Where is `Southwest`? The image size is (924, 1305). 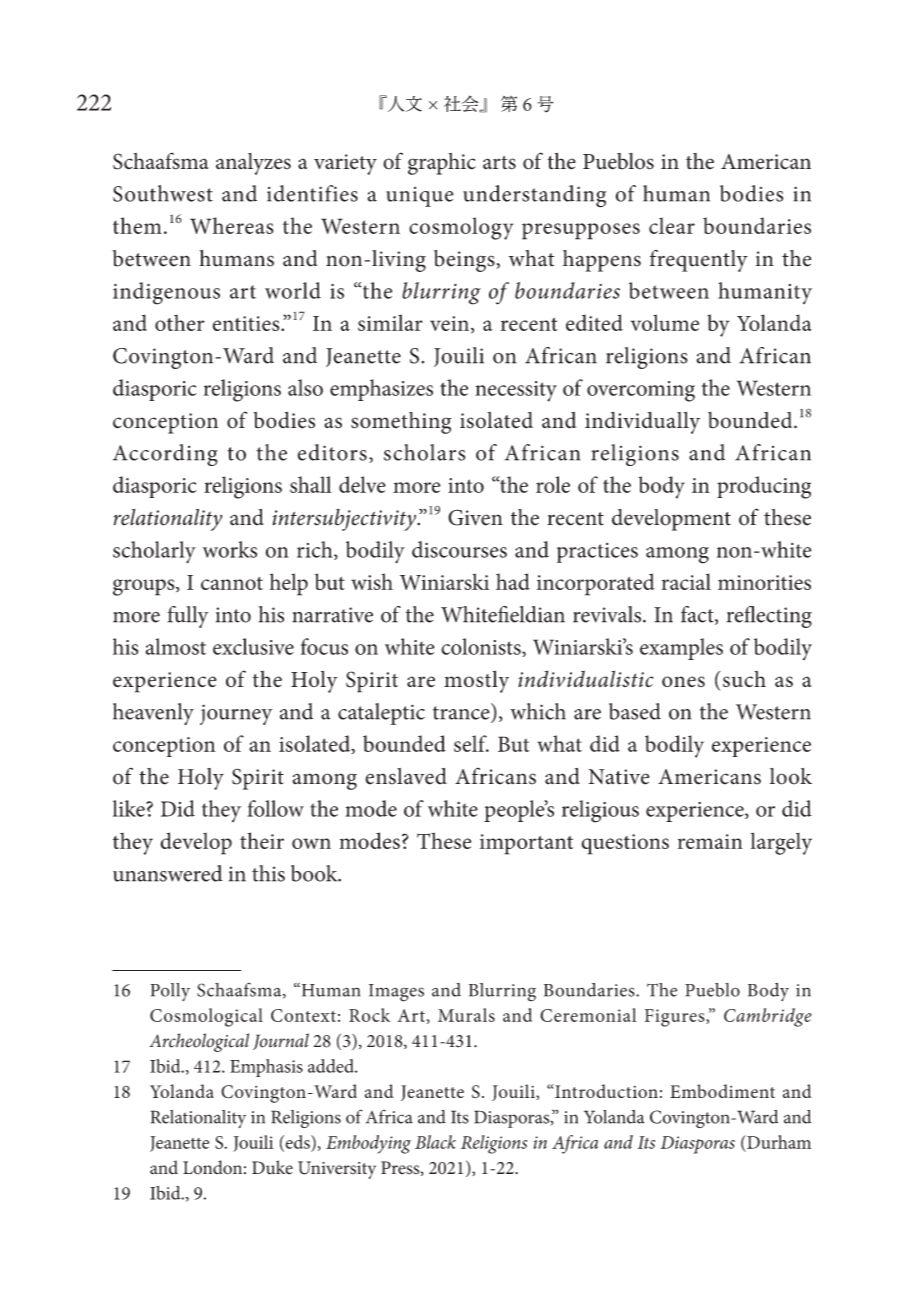
Southwest is located at coordinates (163, 193).
